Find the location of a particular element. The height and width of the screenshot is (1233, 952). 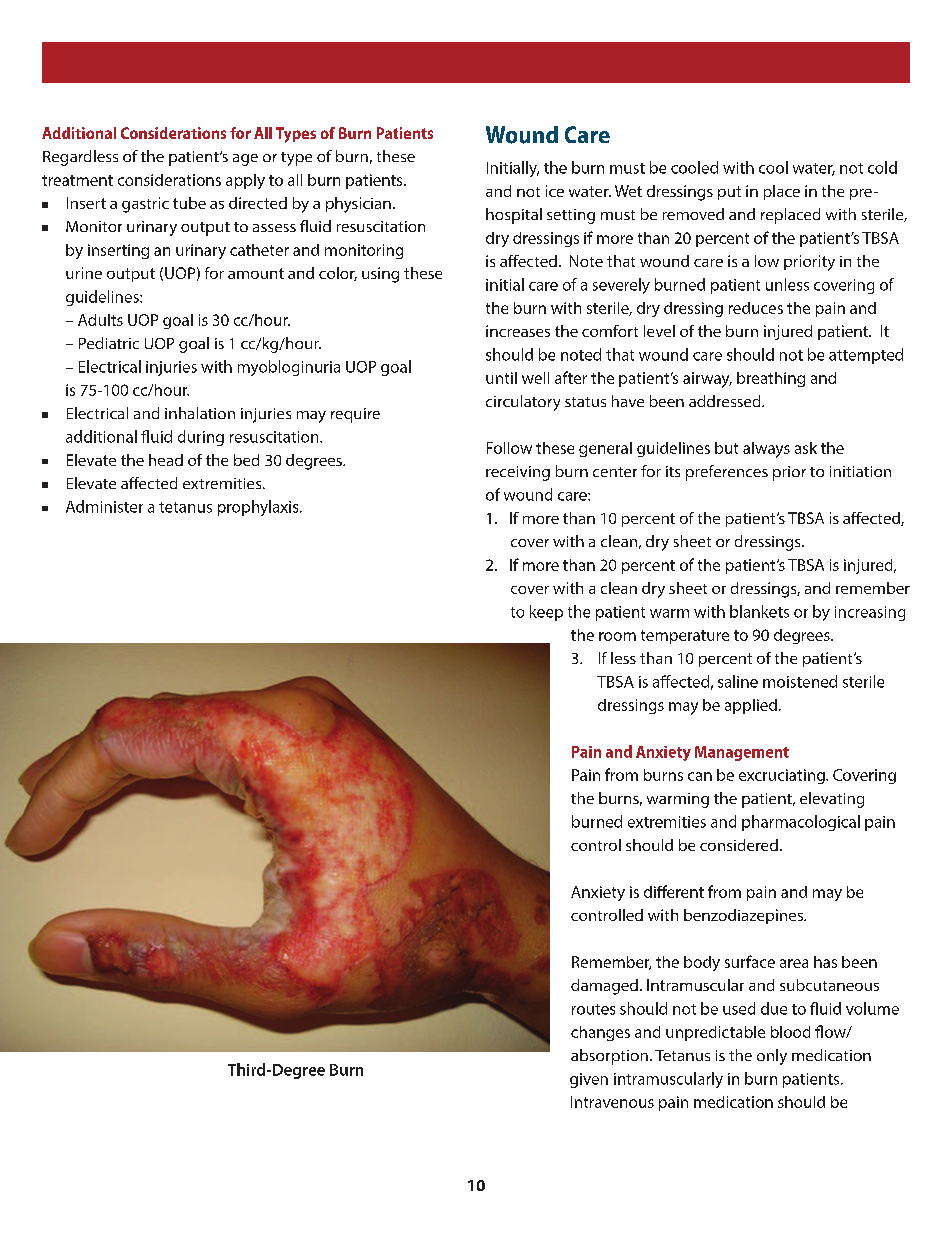

ice is located at coordinates (555, 191).
